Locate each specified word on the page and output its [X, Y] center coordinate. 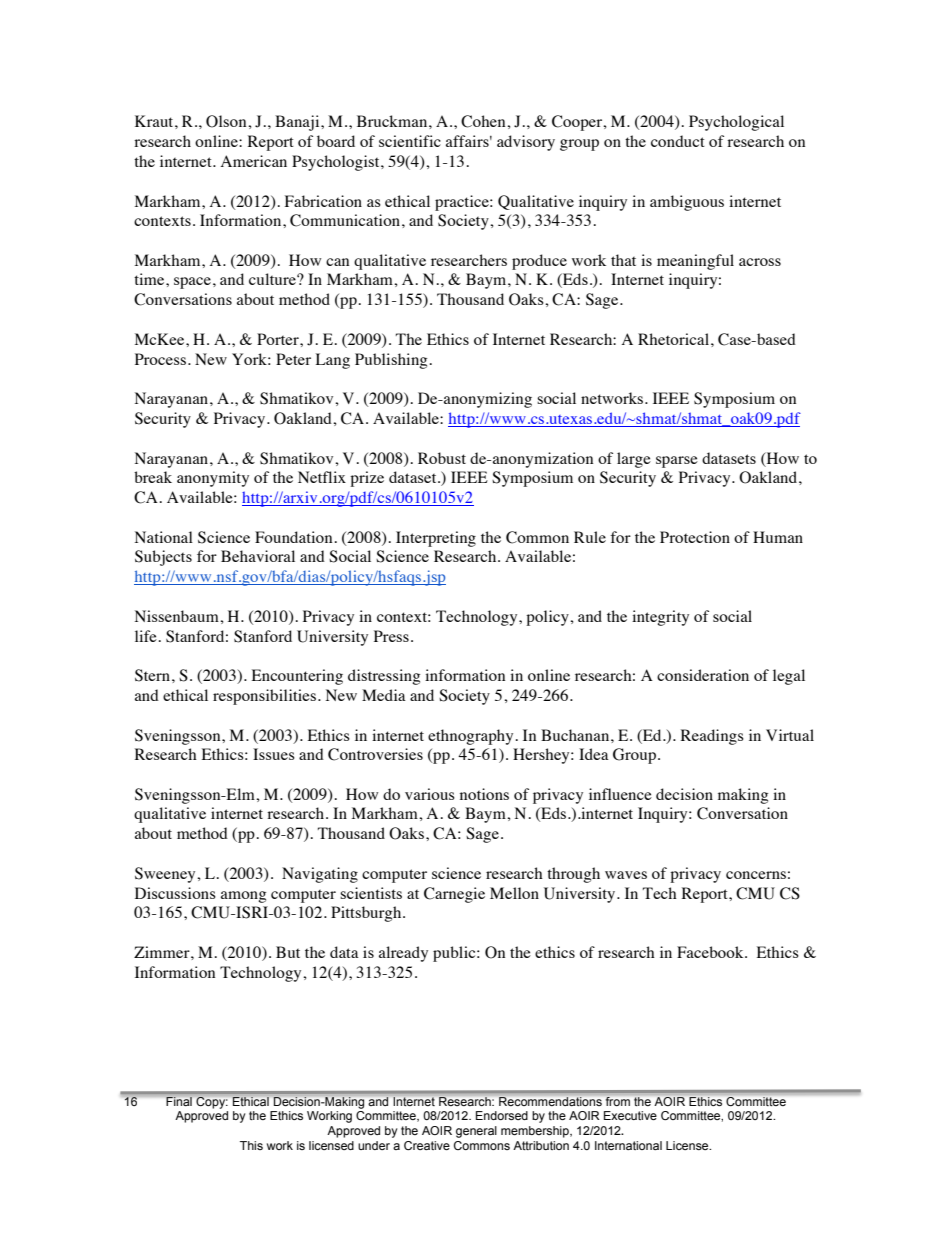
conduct [678, 141]
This [251, 1145]
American [254, 161]
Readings [712, 737]
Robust [442, 458]
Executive [630, 1115]
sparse [677, 462]
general [476, 1132]
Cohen [484, 121]
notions [484, 794]
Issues [274, 754]
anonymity [213, 479]
